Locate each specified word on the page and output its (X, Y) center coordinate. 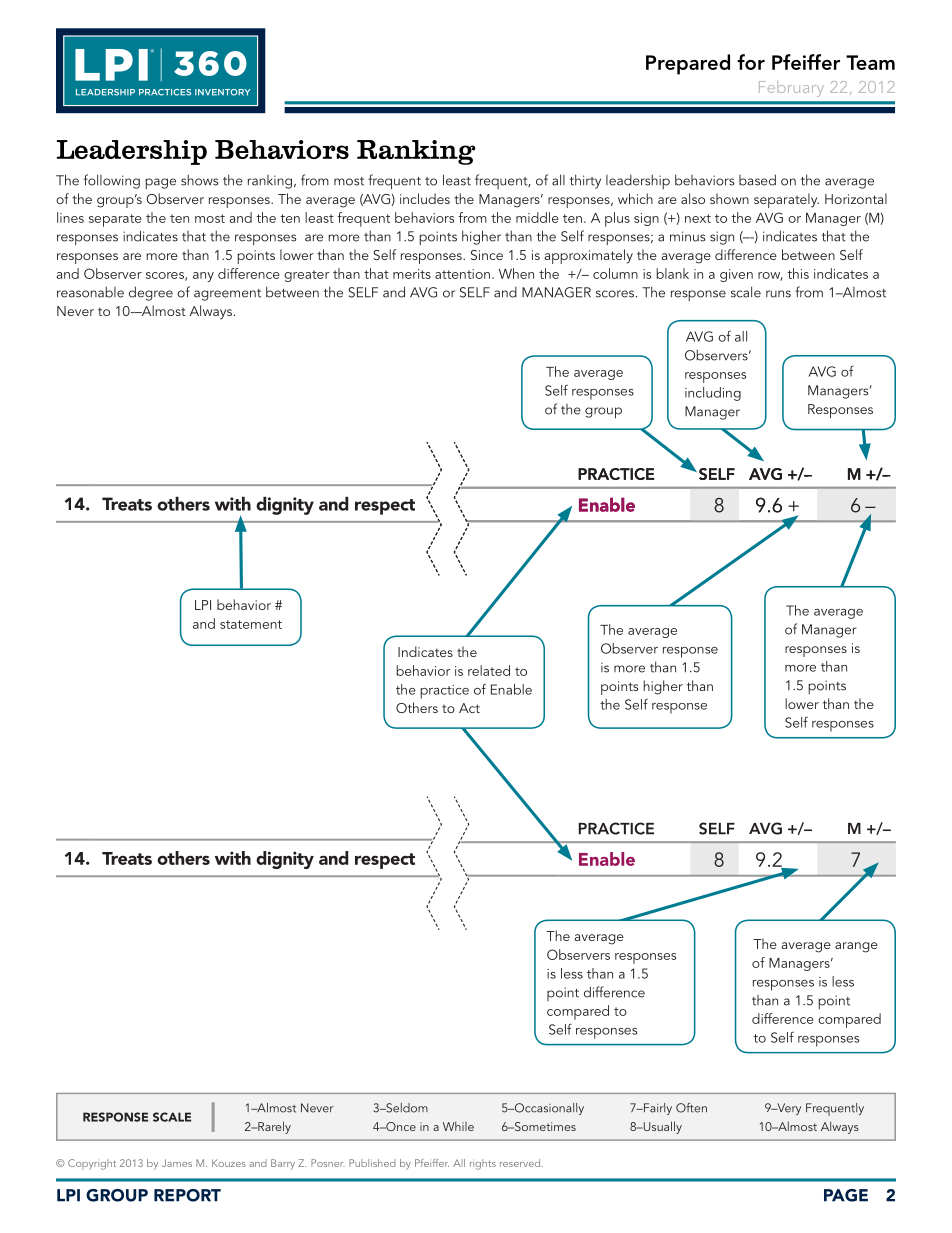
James (177, 1163)
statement (251, 624)
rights (483, 1164)
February (791, 88)
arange (856, 947)
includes (425, 198)
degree (151, 293)
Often (691, 1107)
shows (199, 180)
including (713, 394)
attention (462, 274)
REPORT (187, 1195)
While (458, 1126)
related (489, 670)
